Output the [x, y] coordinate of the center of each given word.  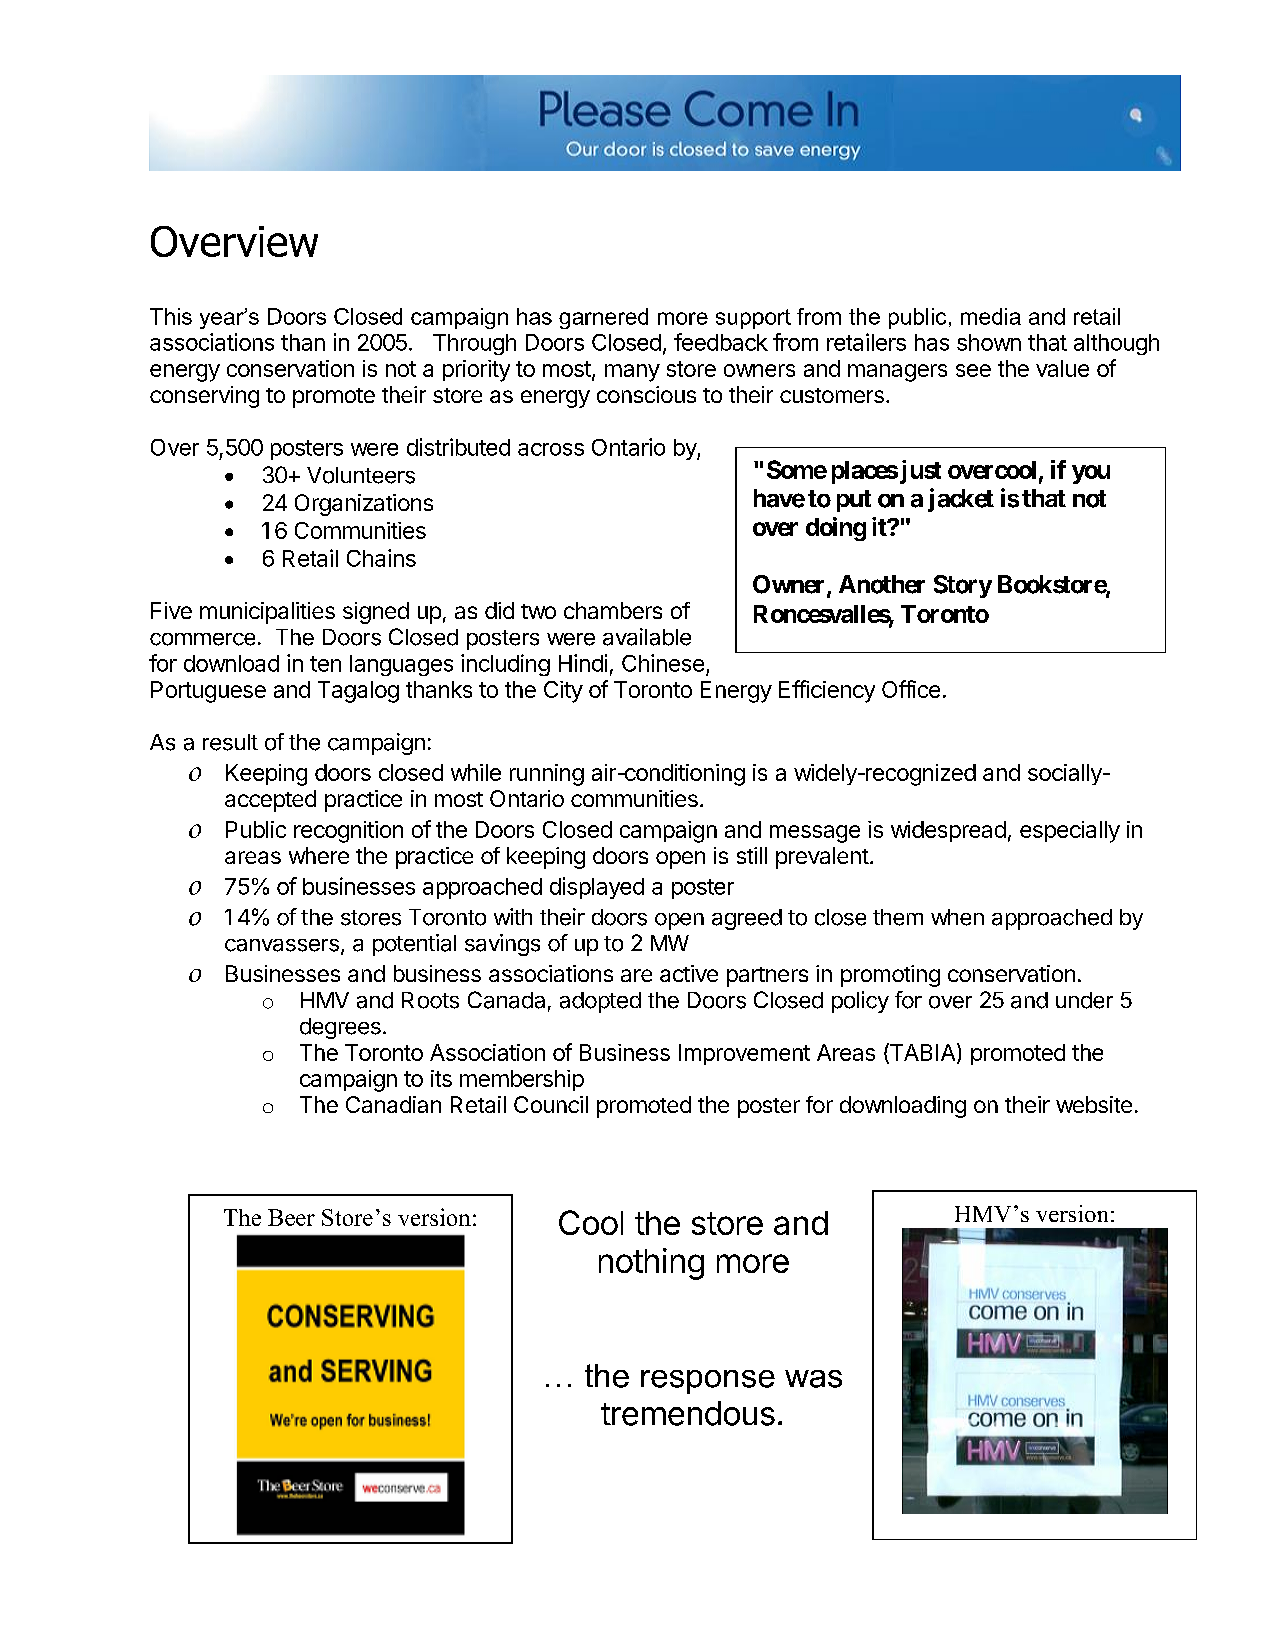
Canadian [393, 1104]
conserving [204, 397]
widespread [948, 831]
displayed [597, 888]
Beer [291, 1217]
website [1094, 1104]
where [319, 855]
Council [551, 1104]
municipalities [267, 613]
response [708, 1382]
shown [989, 342]
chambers [613, 610]
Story [963, 586]
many [632, 373]
